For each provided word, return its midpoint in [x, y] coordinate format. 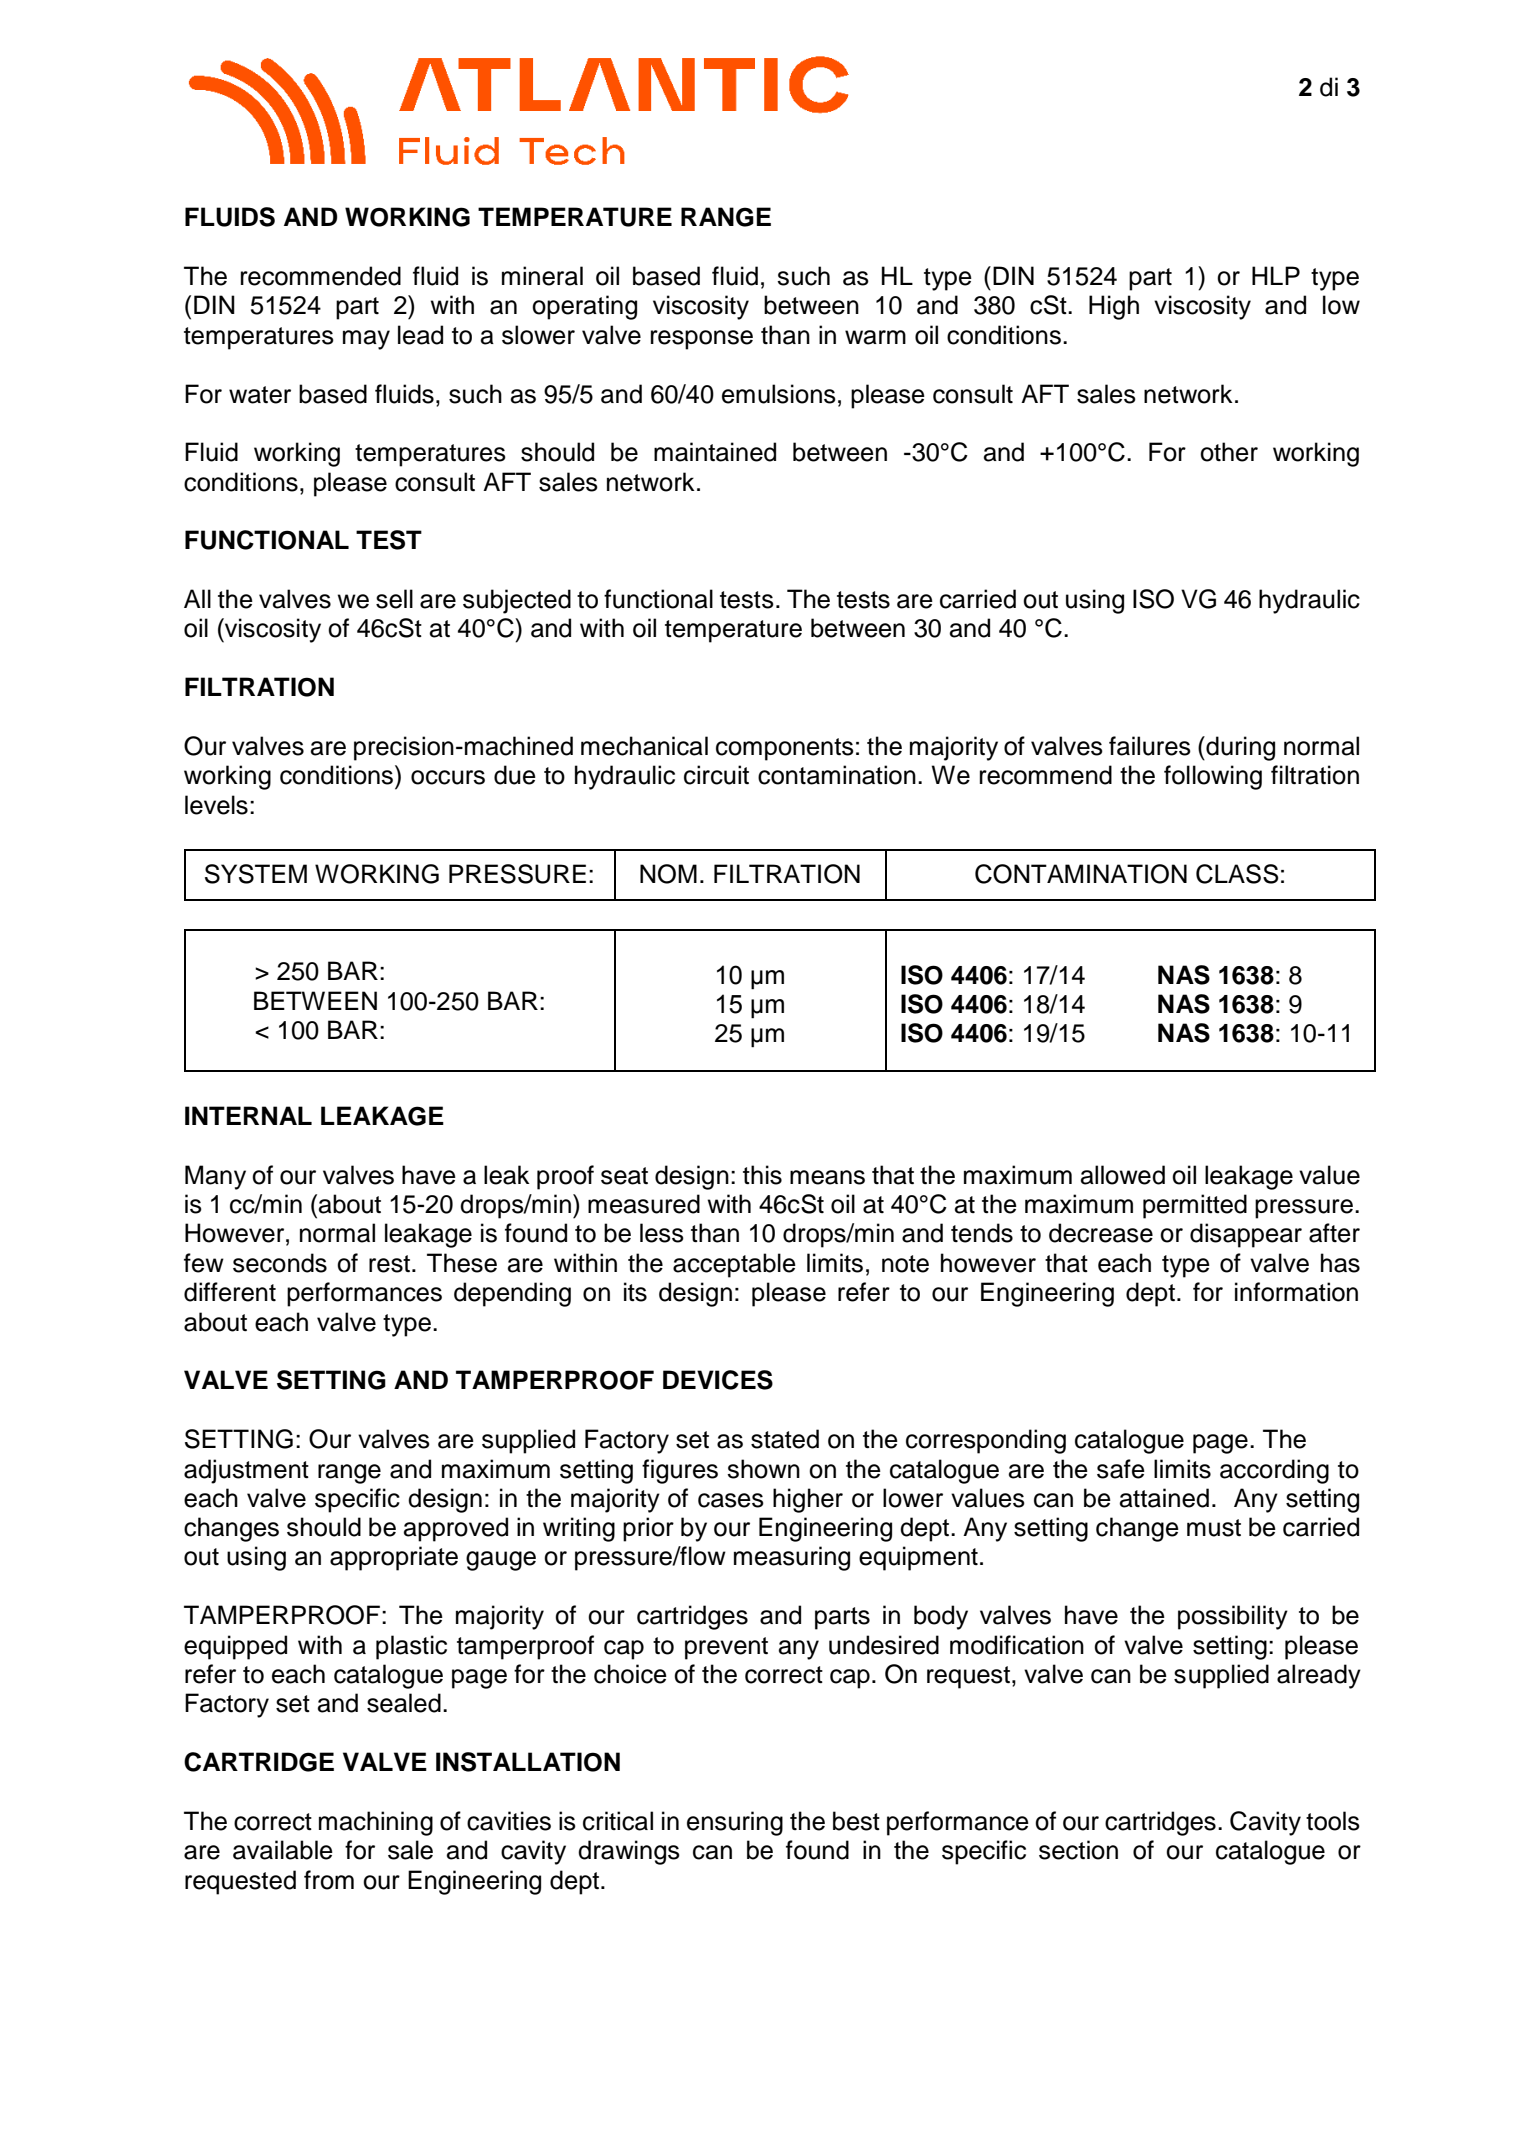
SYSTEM [256, 874]
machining [376, 1823]
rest [391, 1264]
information [1296, 1292]
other [1229, 452]
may [366, 340]
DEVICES [718, 1380]
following [1213, 777]
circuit [716, 775]
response [702, 340]
